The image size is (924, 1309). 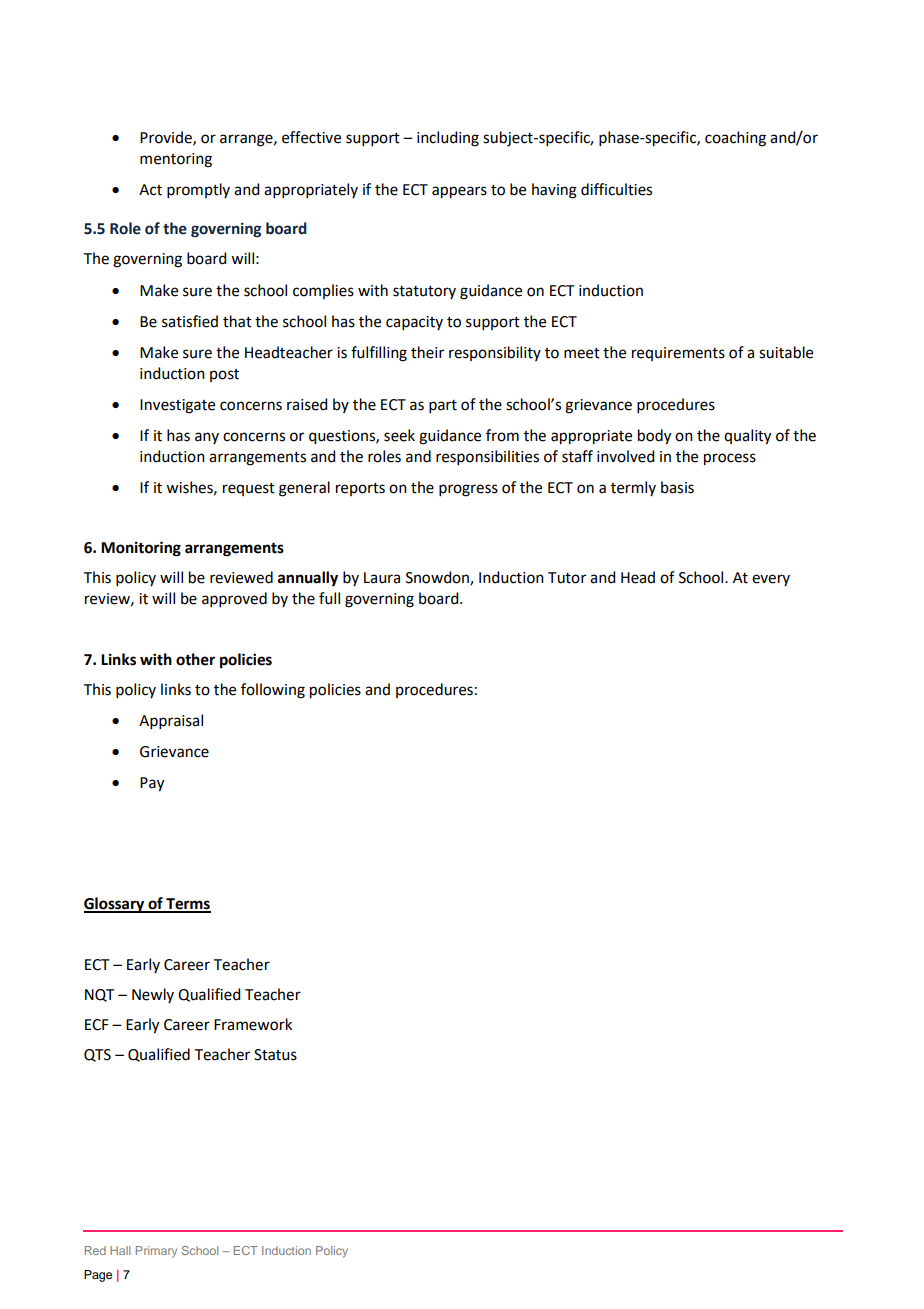 What do you see at coordinates (153, 995) in the page?
I see `Newly` at bounding box center [153, 995].
